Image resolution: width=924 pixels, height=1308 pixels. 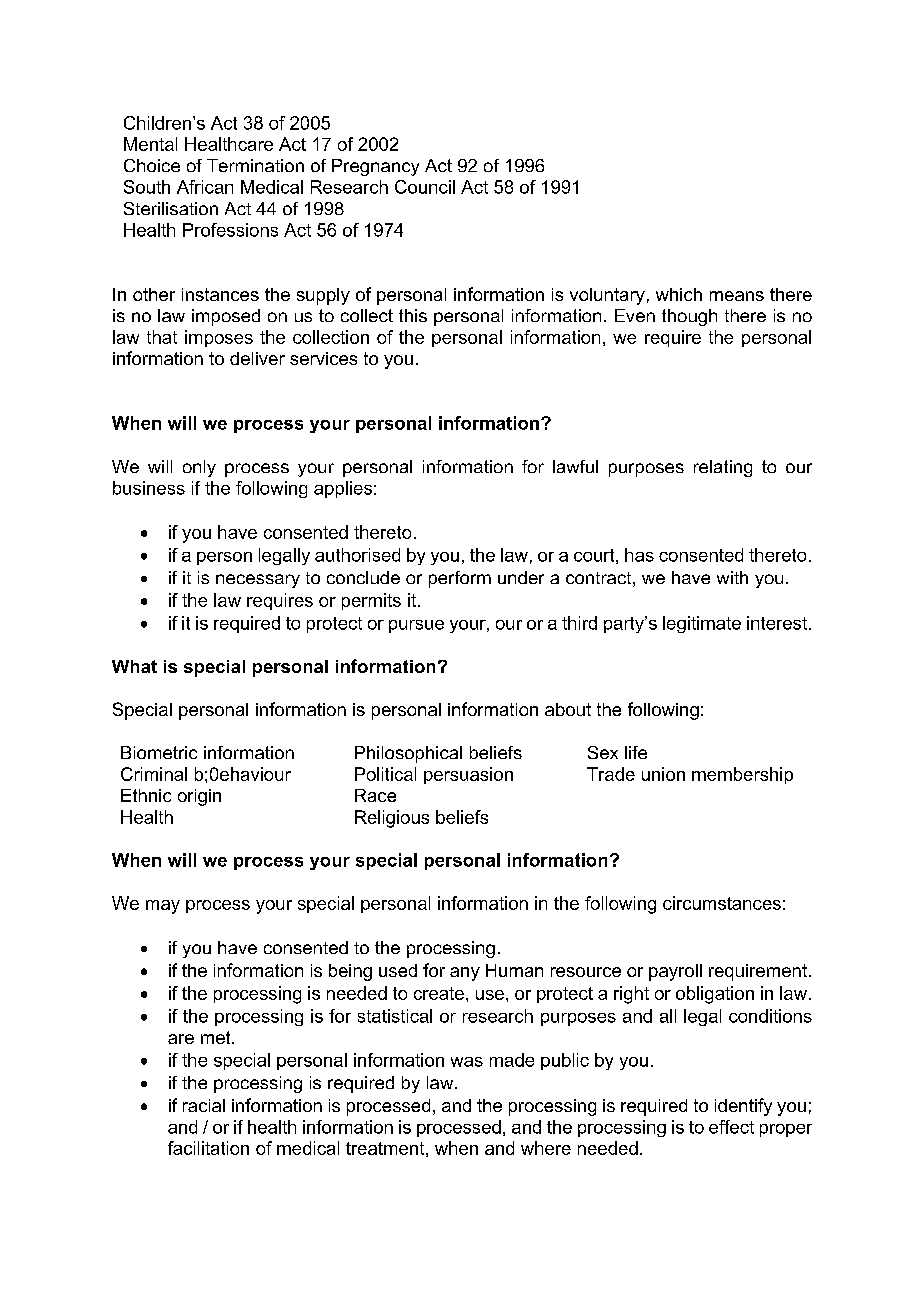 What do you see at coordinates (460, 579) in the page?
I see `perform` at bounding box center [460, 579].
